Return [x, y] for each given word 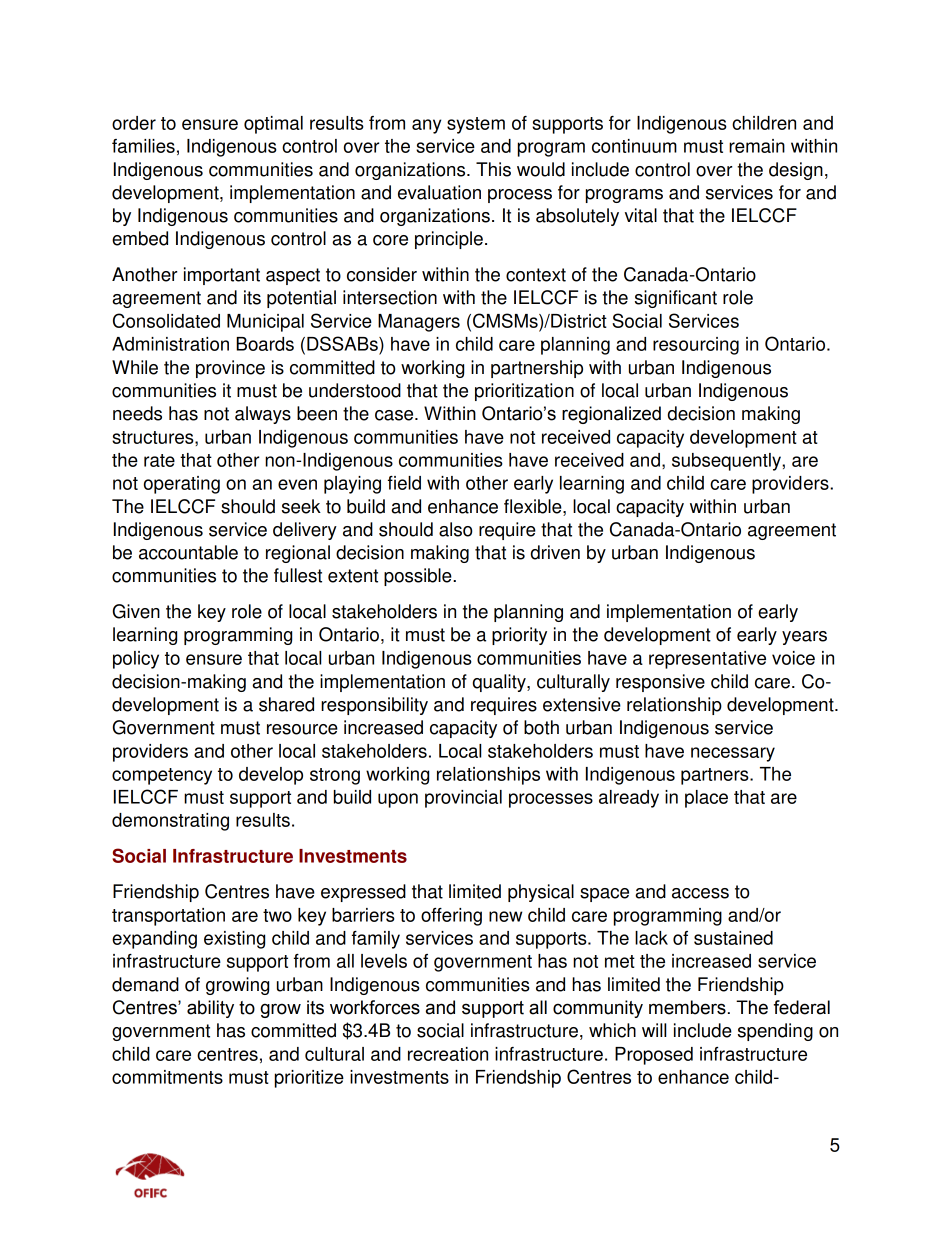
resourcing [696, 346]
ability [210, 1009]
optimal [273, 125]
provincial [463, 799]
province [230, 369]
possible [419, 577]
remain [757, 146]
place [706, 799]
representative [707, 660]
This [493, 169]
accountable [188, 552]
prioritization [524, 392]
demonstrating [170, 822]
